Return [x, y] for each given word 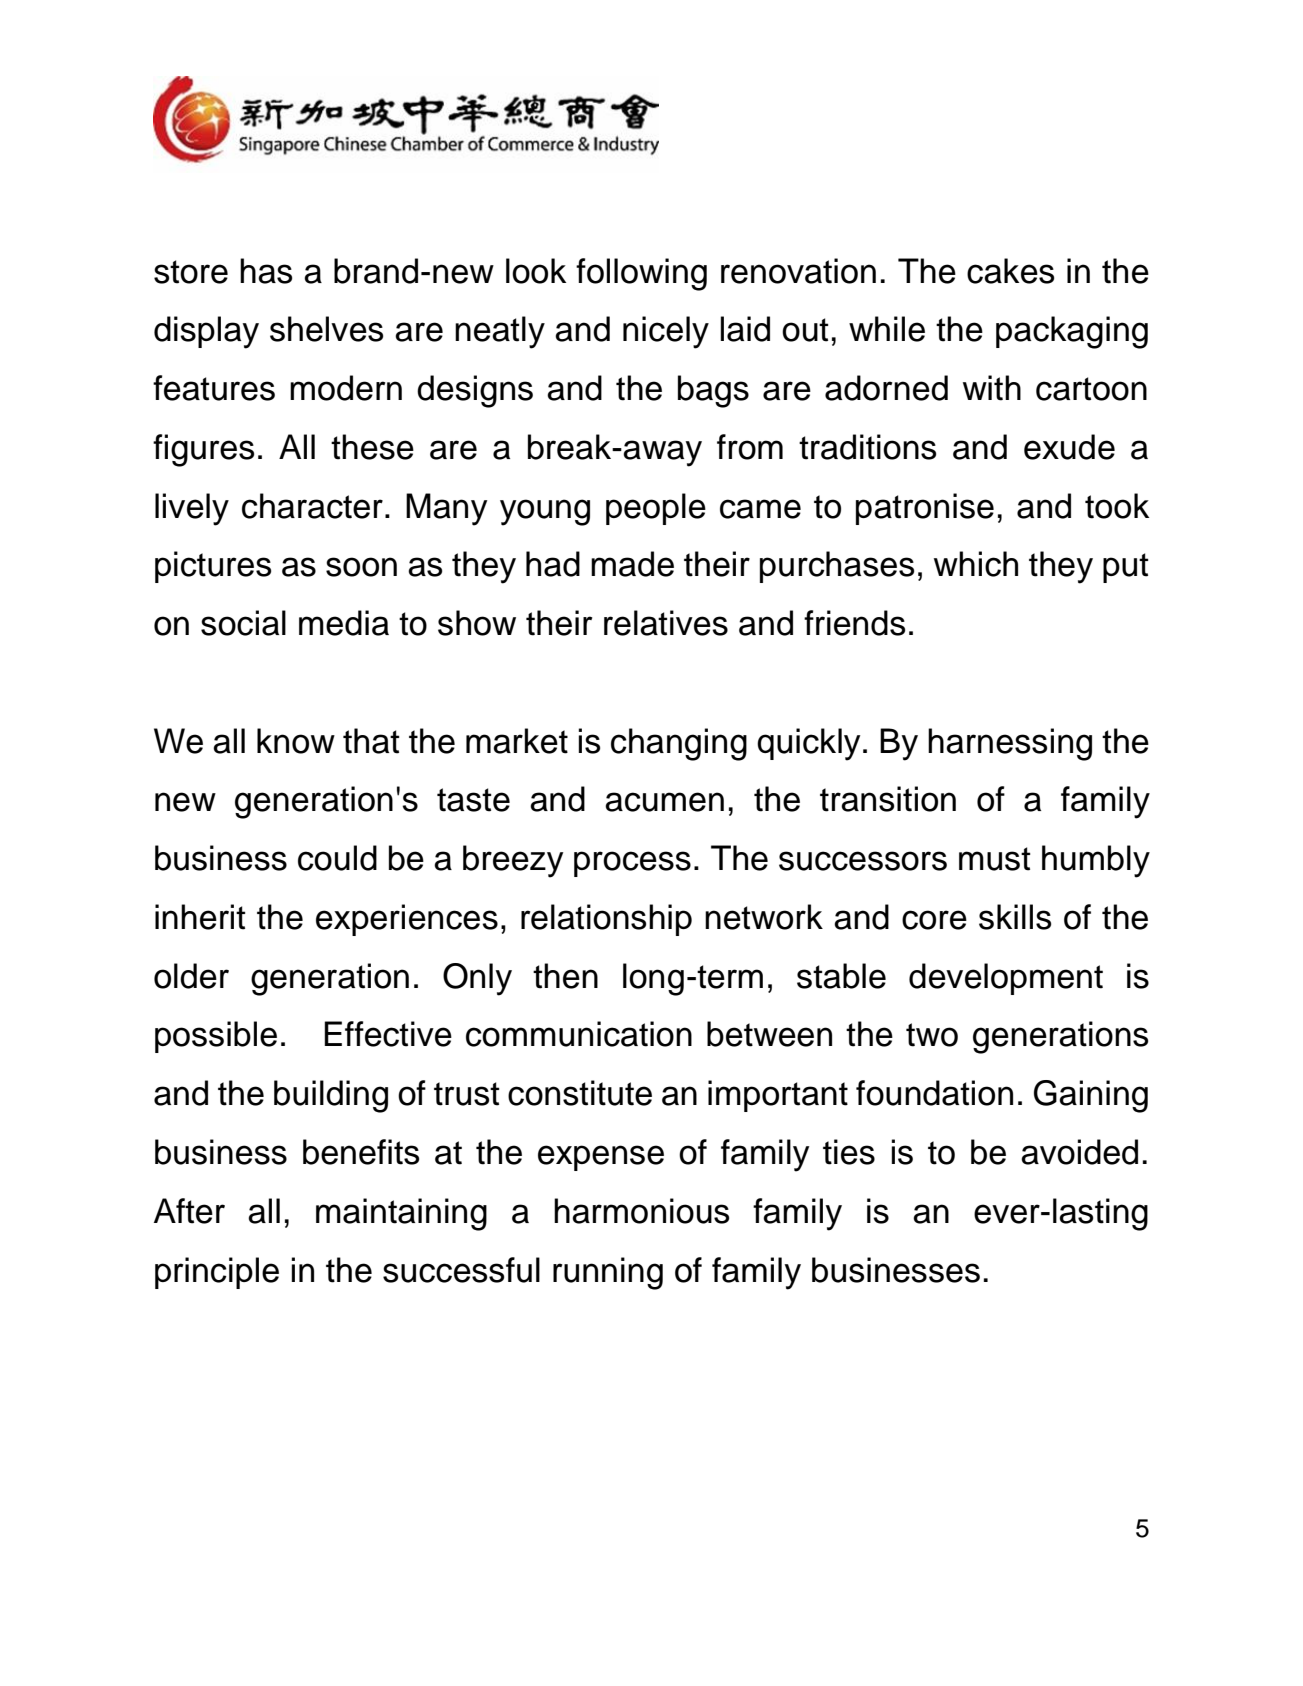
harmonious [641, 1211]
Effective [388, 1034]
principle [217, 1273]
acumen [664, 802]
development [1006, 979]
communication [579, 1034]
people [656, 509]
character [312, 506]
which [976, 564]
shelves [326, 329]
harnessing [1010, 744]
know [296, 741]
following [641, 274]
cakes [1010, 271]
